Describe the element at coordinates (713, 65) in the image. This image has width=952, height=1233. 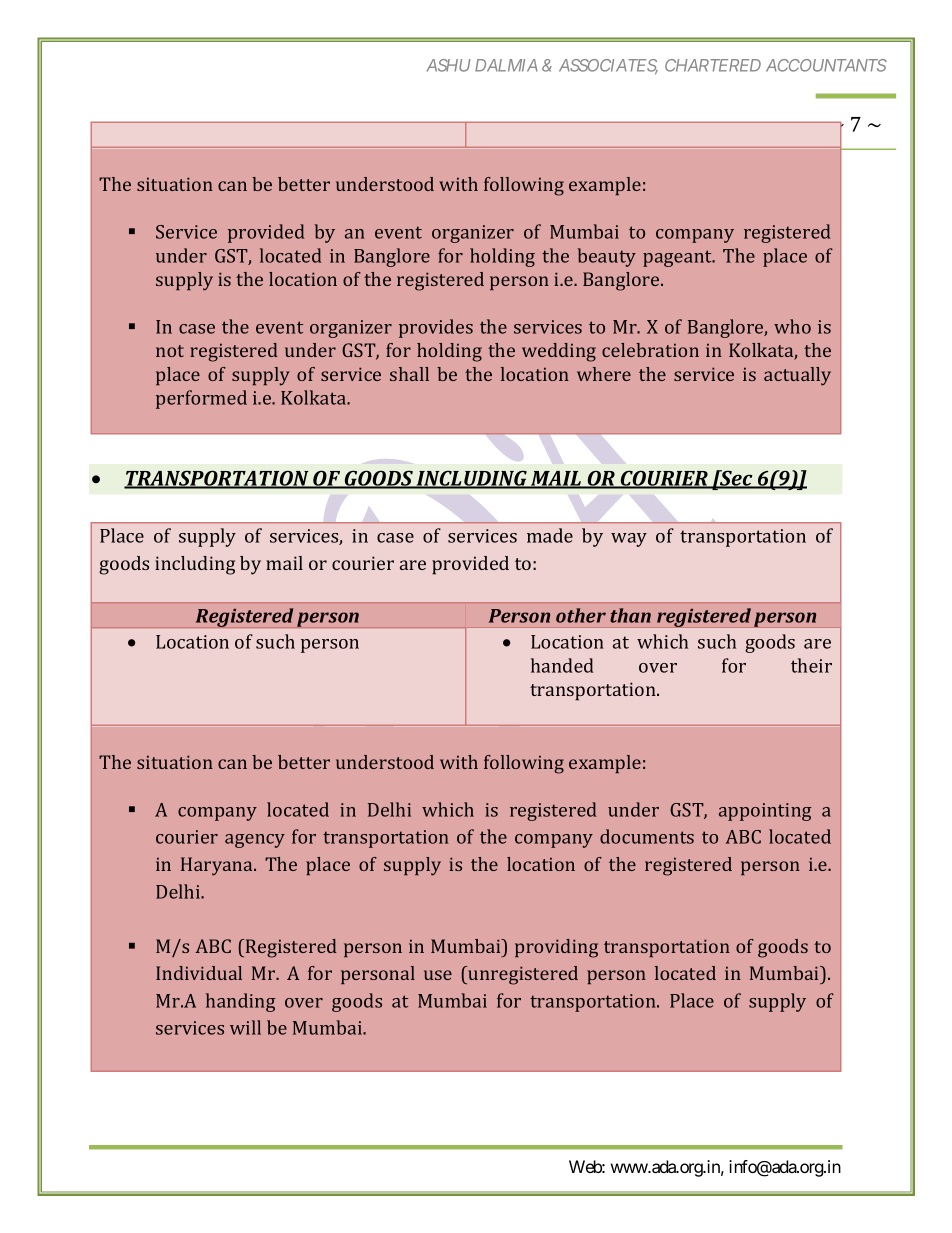
I see `CHARTERED` at that location.
